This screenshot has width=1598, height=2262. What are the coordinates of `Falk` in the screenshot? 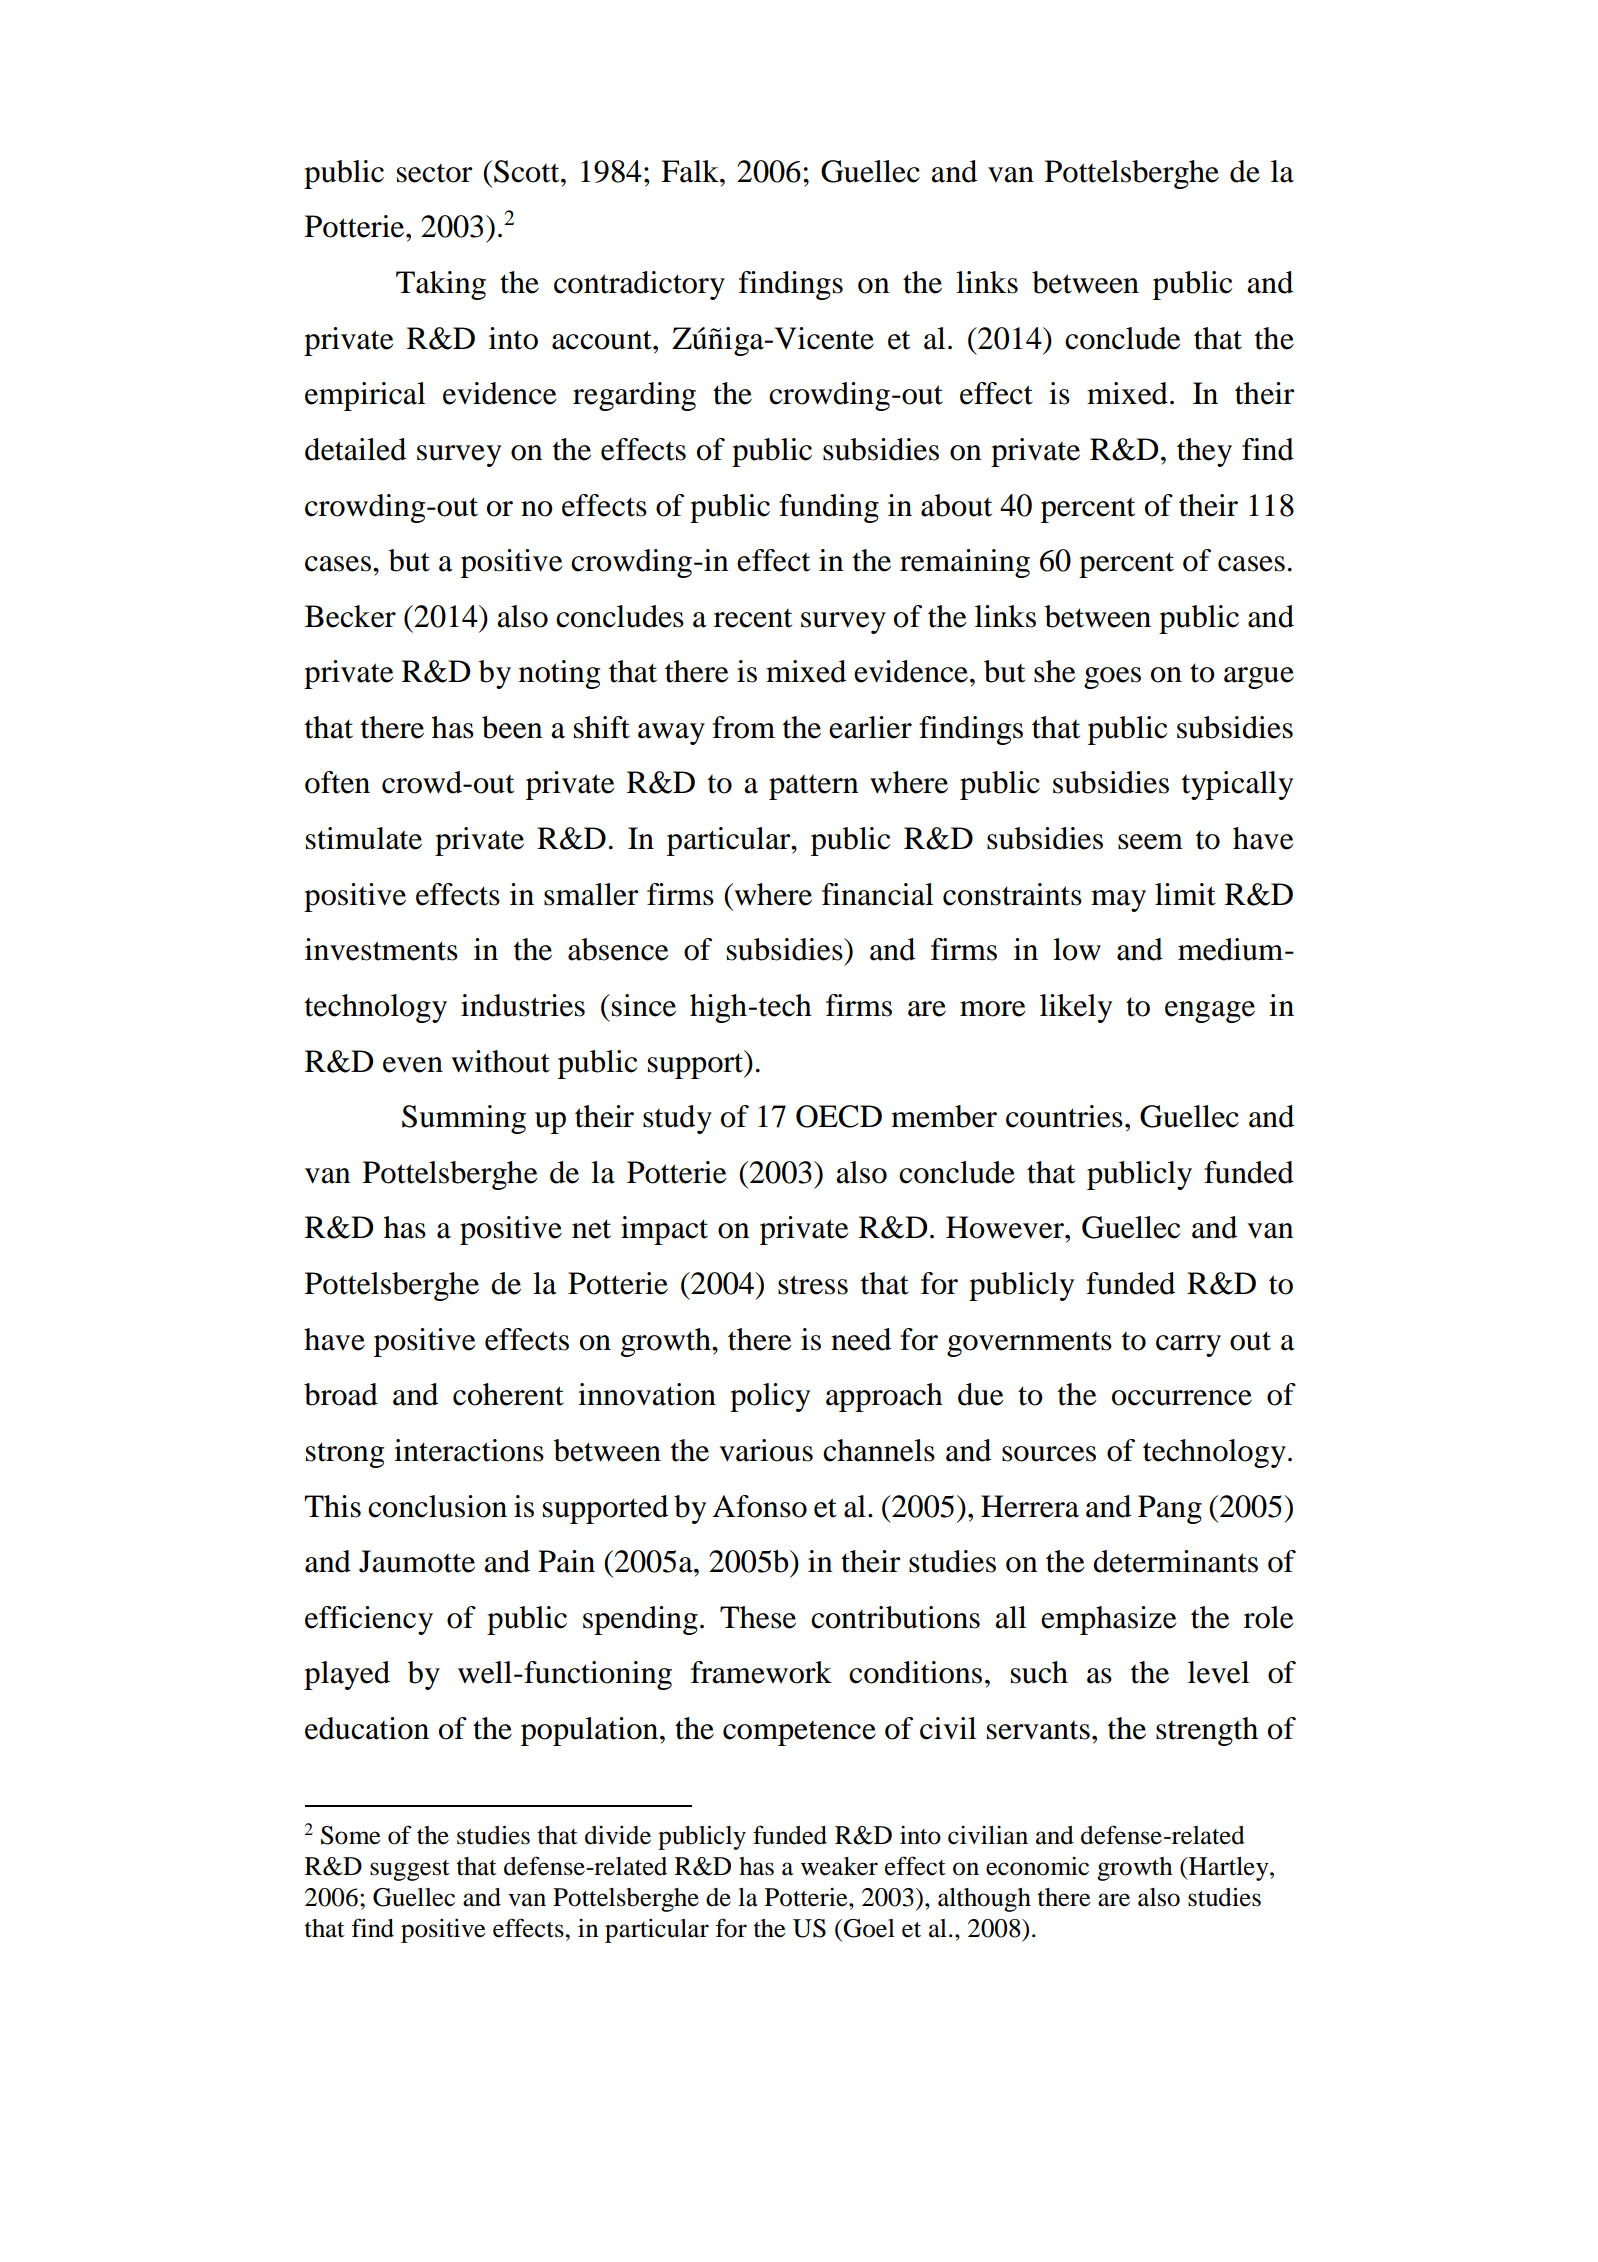 It's located at (691, 171).
